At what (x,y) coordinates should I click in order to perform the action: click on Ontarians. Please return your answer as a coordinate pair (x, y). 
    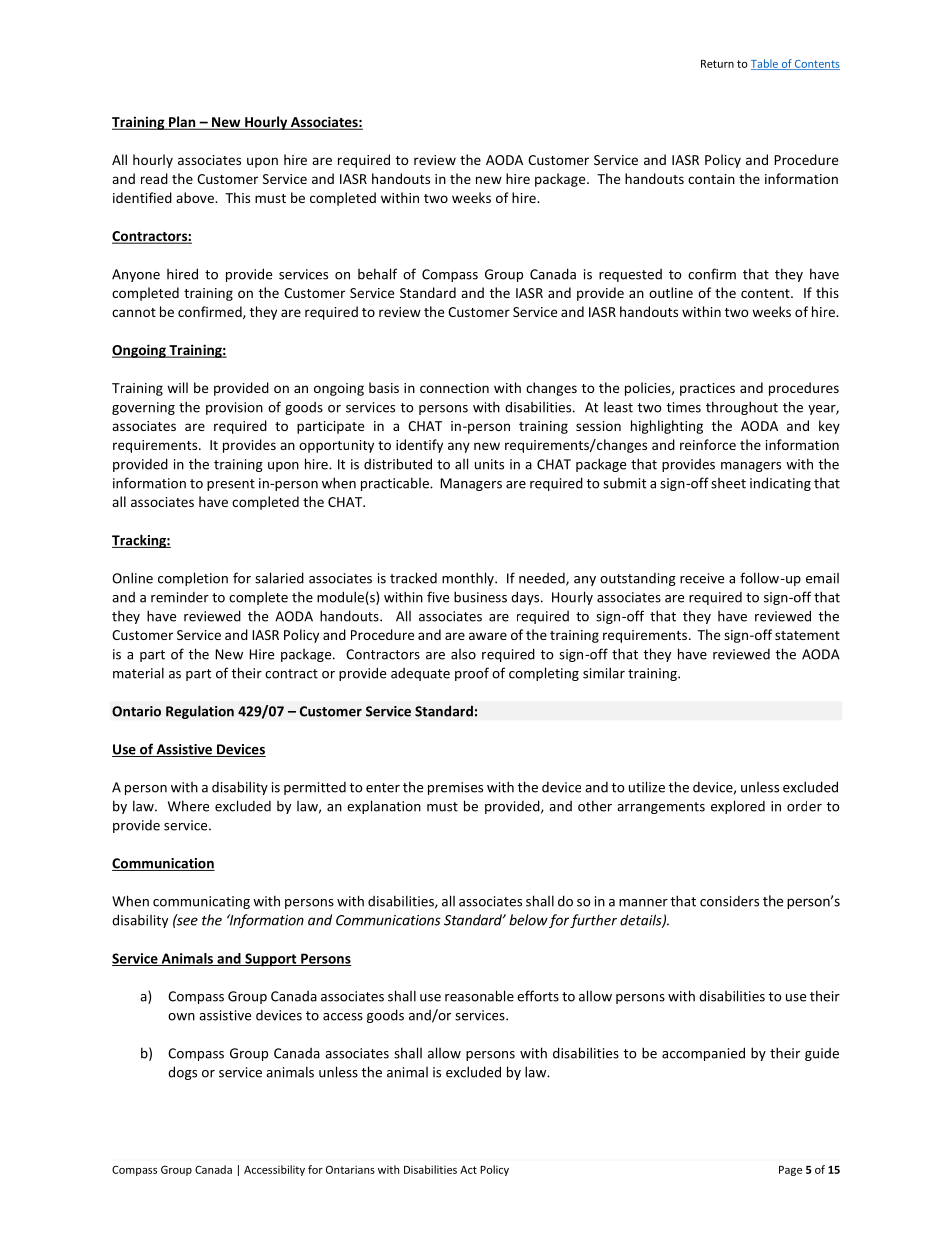
    Looking at the image, I should click on (350, 1169).
